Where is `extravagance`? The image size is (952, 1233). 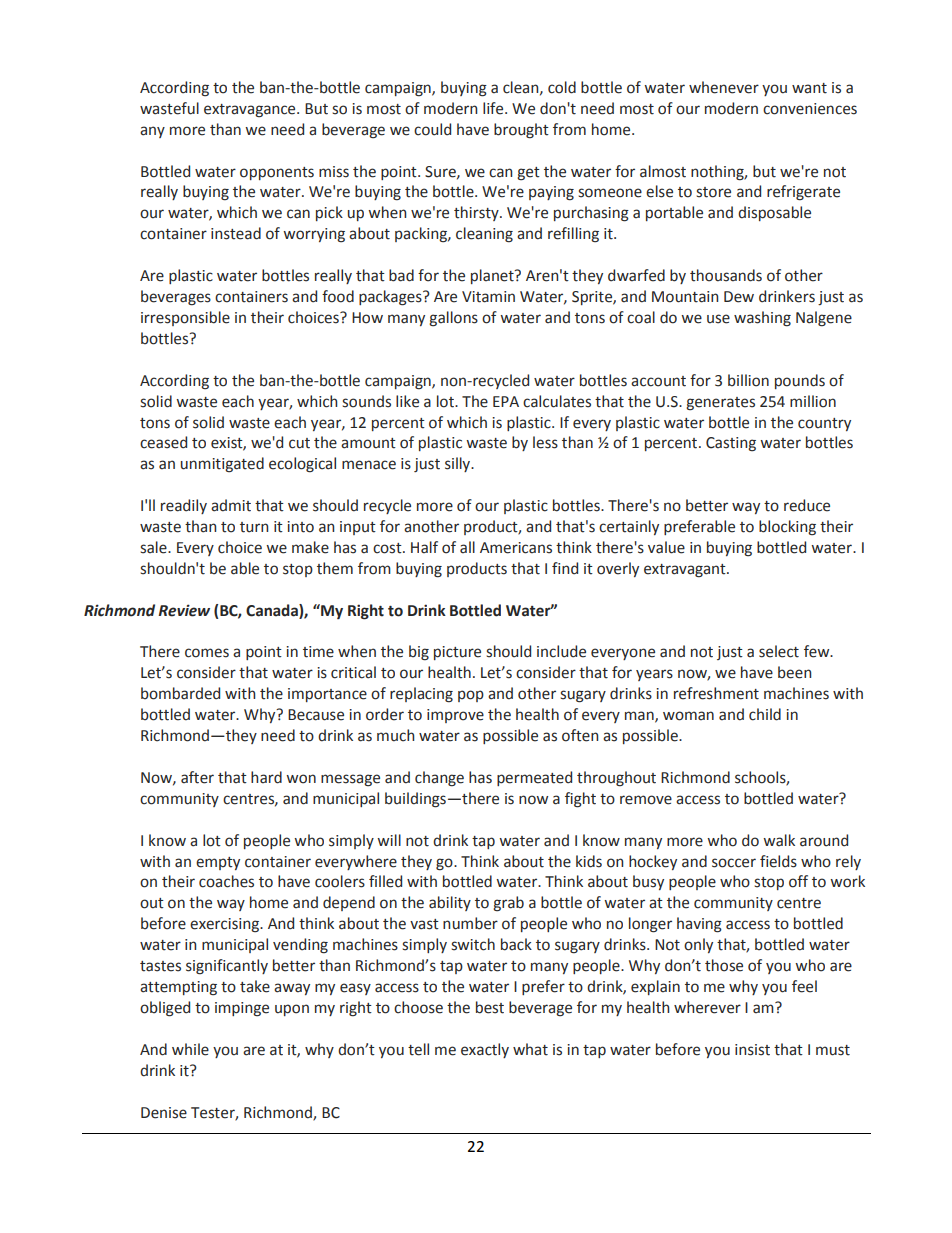
extravagance is located at coordinates (251, 111).
